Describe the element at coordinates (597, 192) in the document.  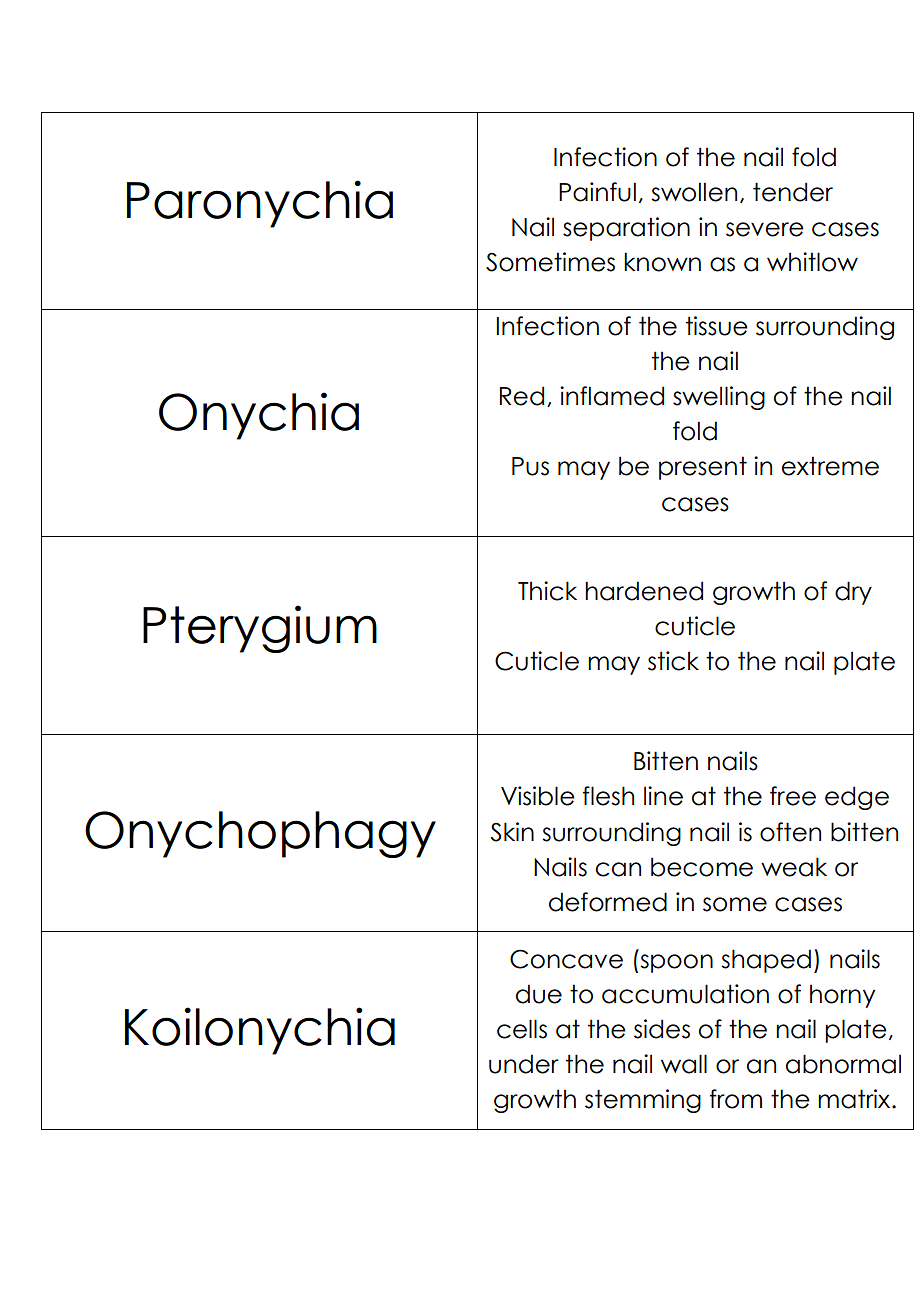
I see `Painful` at that location.
